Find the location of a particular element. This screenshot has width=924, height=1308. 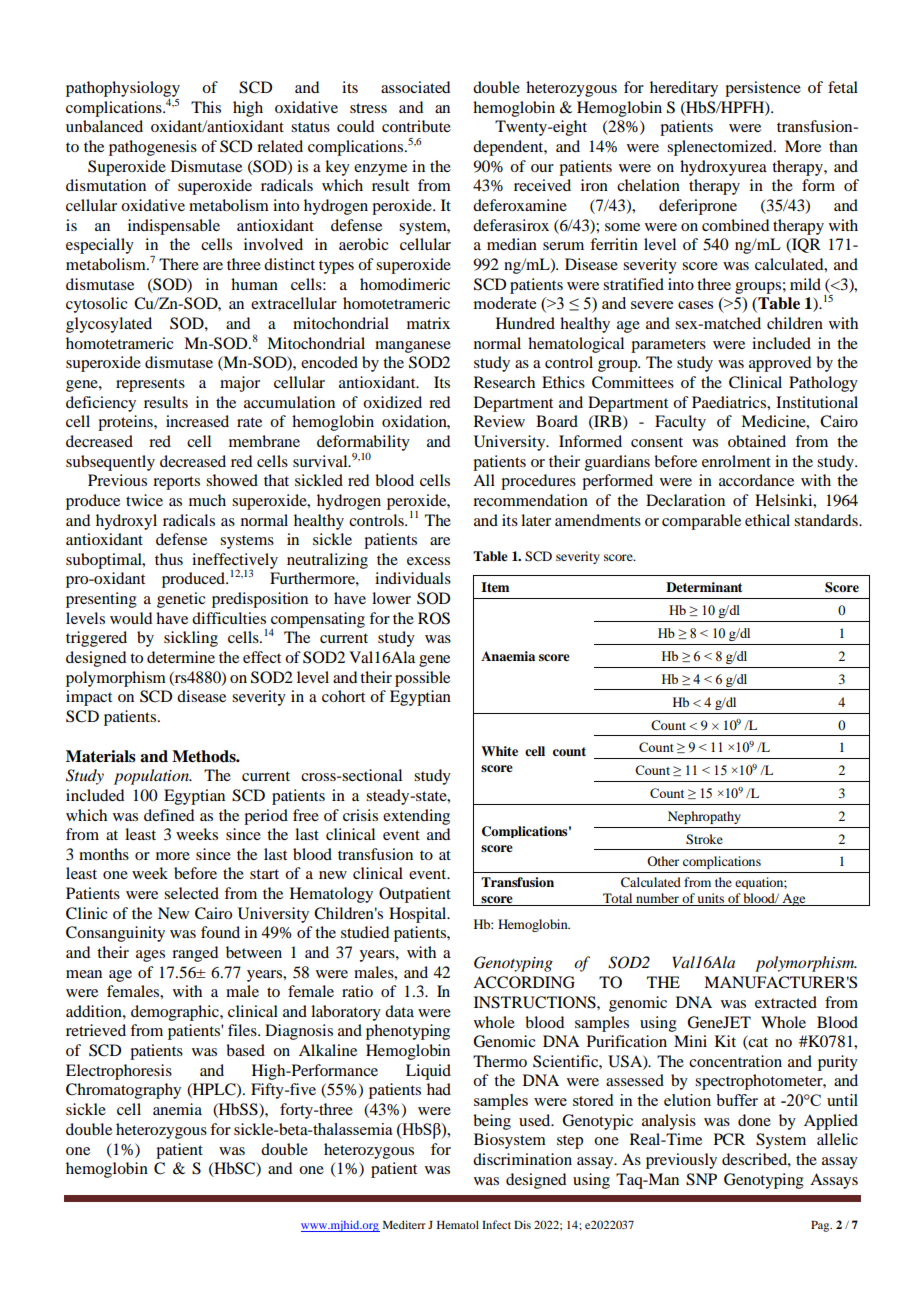

anemia is located at coordinates (177, 1109).
